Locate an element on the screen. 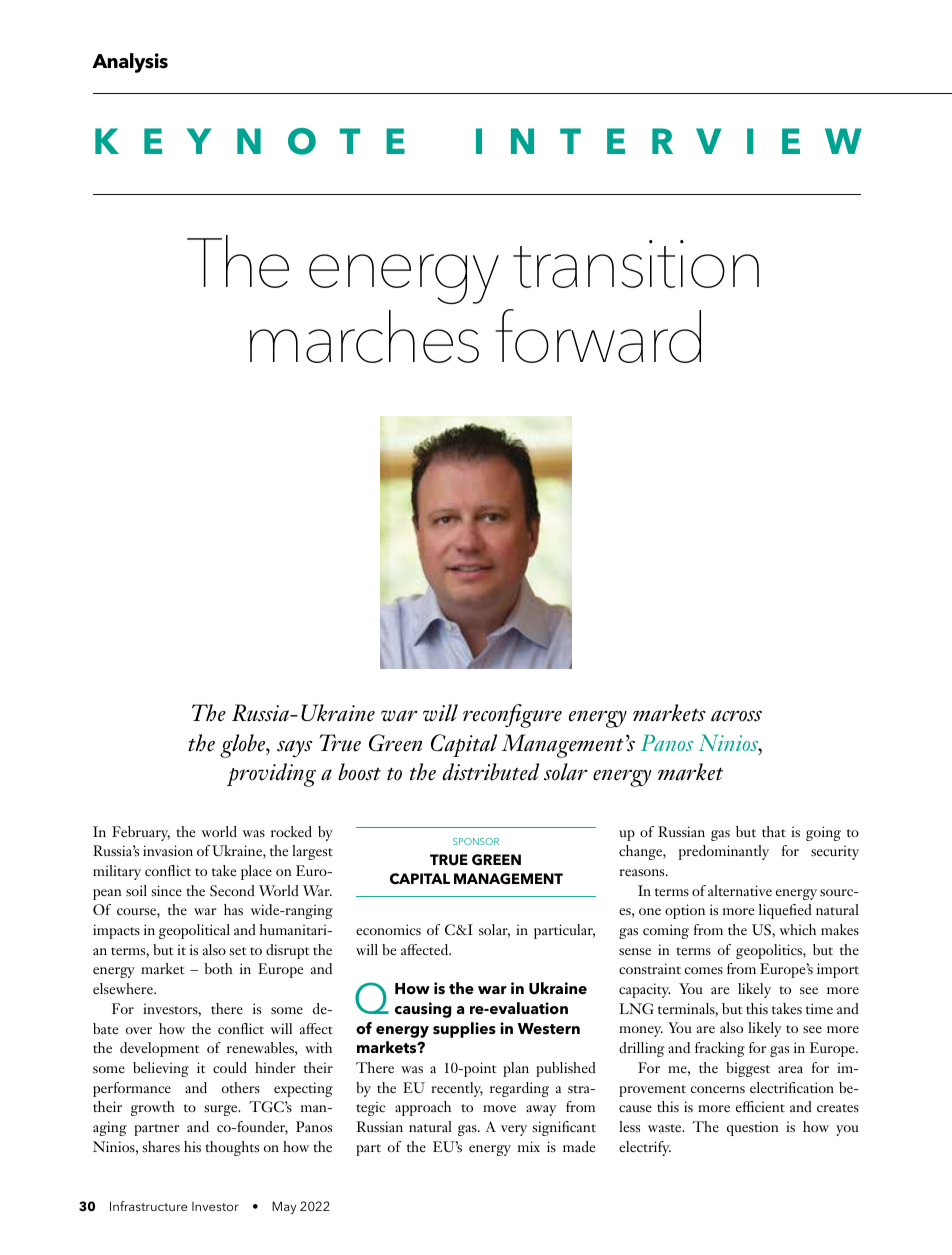 This screenshot has width=952, height=1255. forward is located at coordinates (598, 336).
